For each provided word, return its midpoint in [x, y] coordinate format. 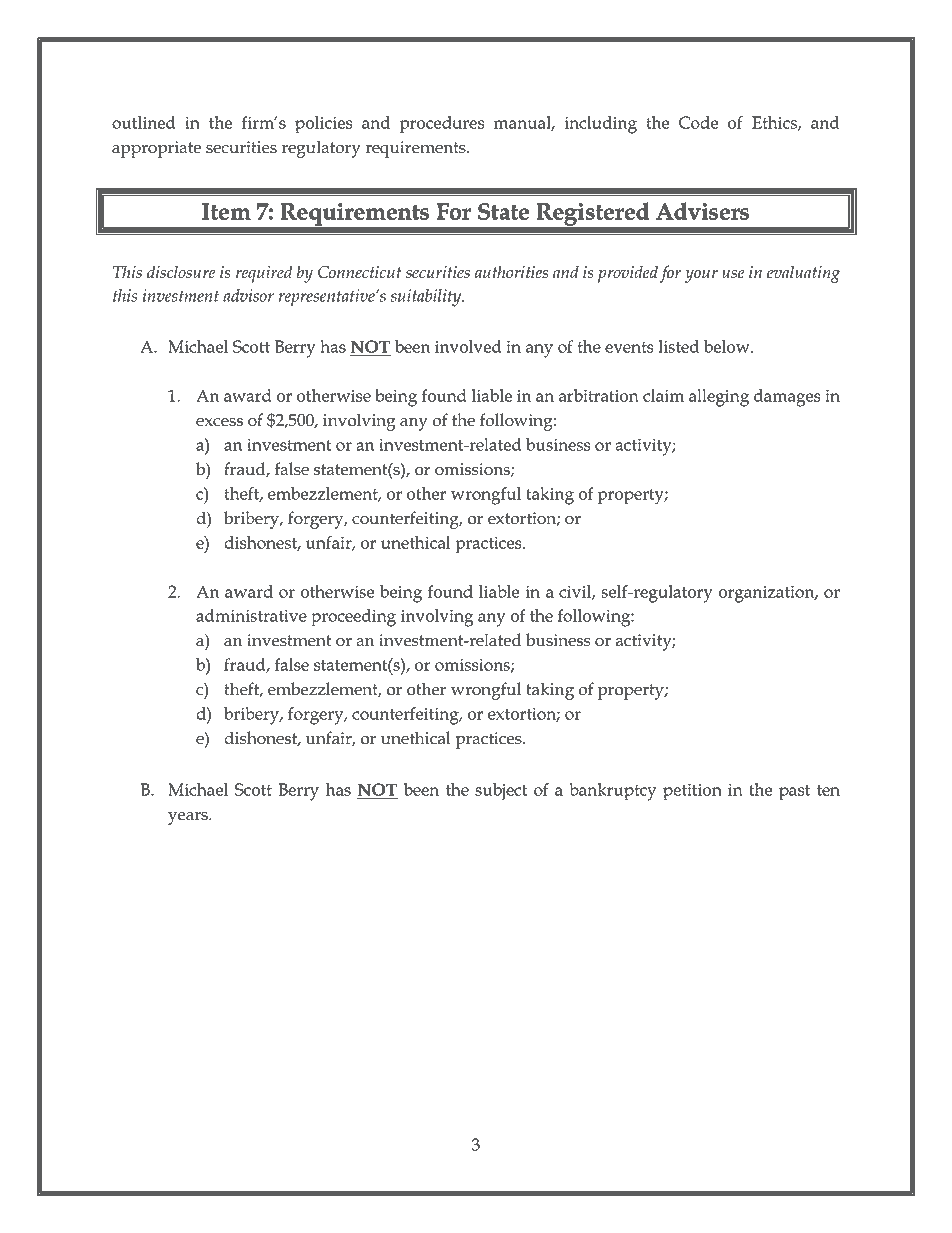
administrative [251, 615]
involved [468, 346]
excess [219, 422]
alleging [719, 398]
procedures [442, 125]
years [189, 818]
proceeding [353, 618]
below [728, 346]
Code [698, 122]
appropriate [156, 149]
